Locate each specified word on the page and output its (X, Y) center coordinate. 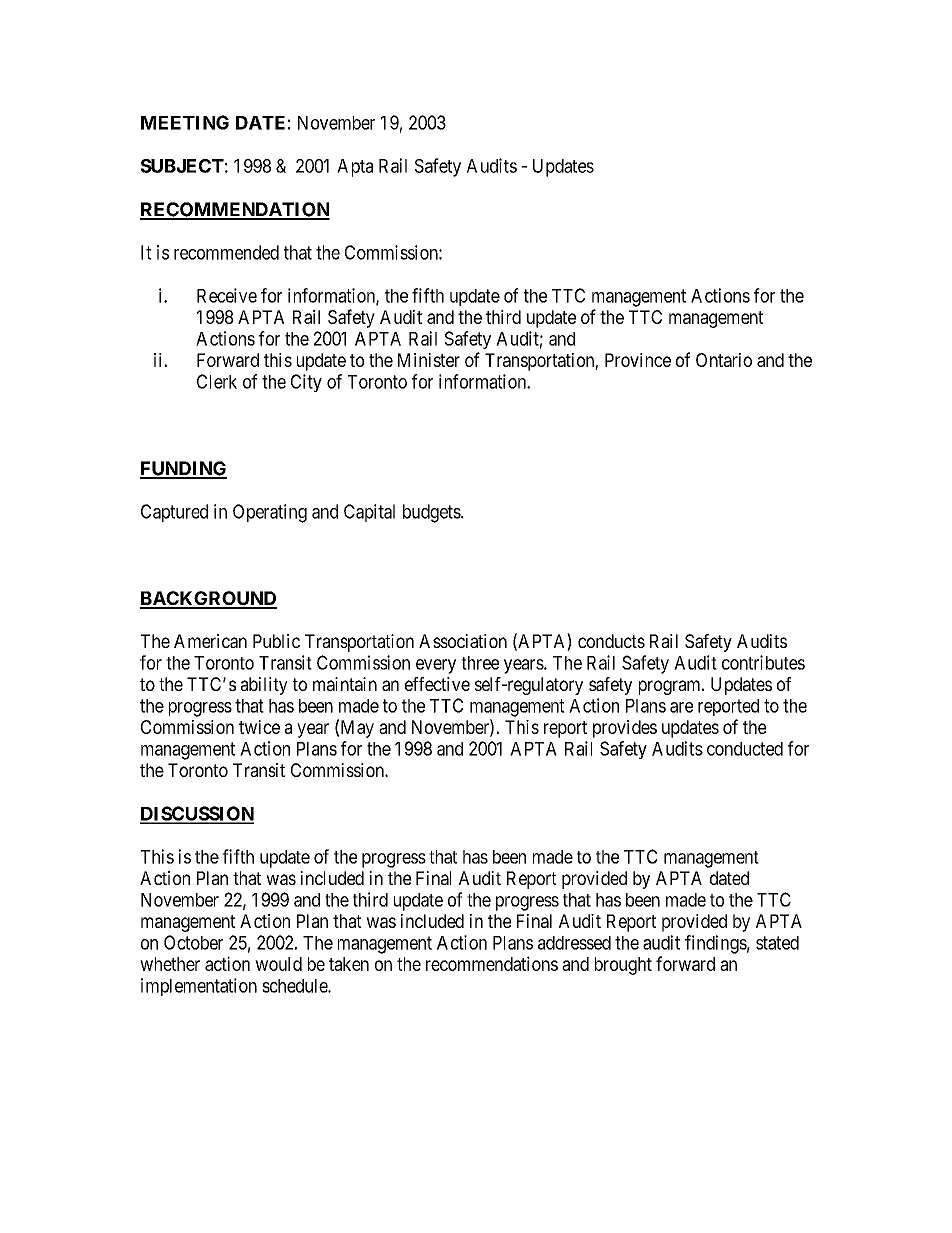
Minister (429, 360)
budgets (432, 513)
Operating (270, 513)
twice (259, 727)
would (278, 964)
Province (638, 360)
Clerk (217, 381)
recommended (226, 252)
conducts (611, 641)
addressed (574, 943)
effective (437, 684)
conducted (745, 749)
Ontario (724, 360)
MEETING (185, 122)
